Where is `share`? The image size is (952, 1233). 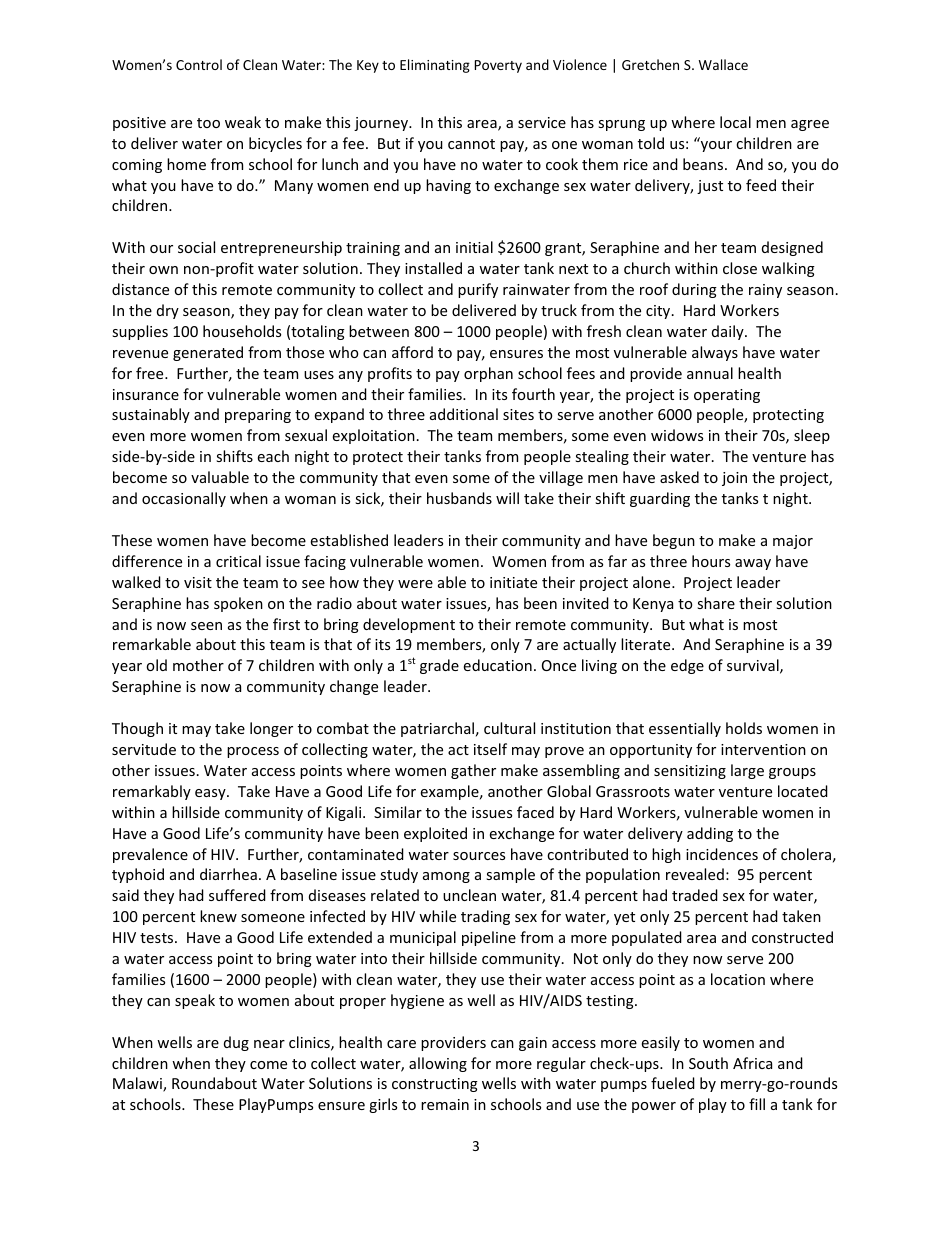 share is located at coordinates (716, 603).
